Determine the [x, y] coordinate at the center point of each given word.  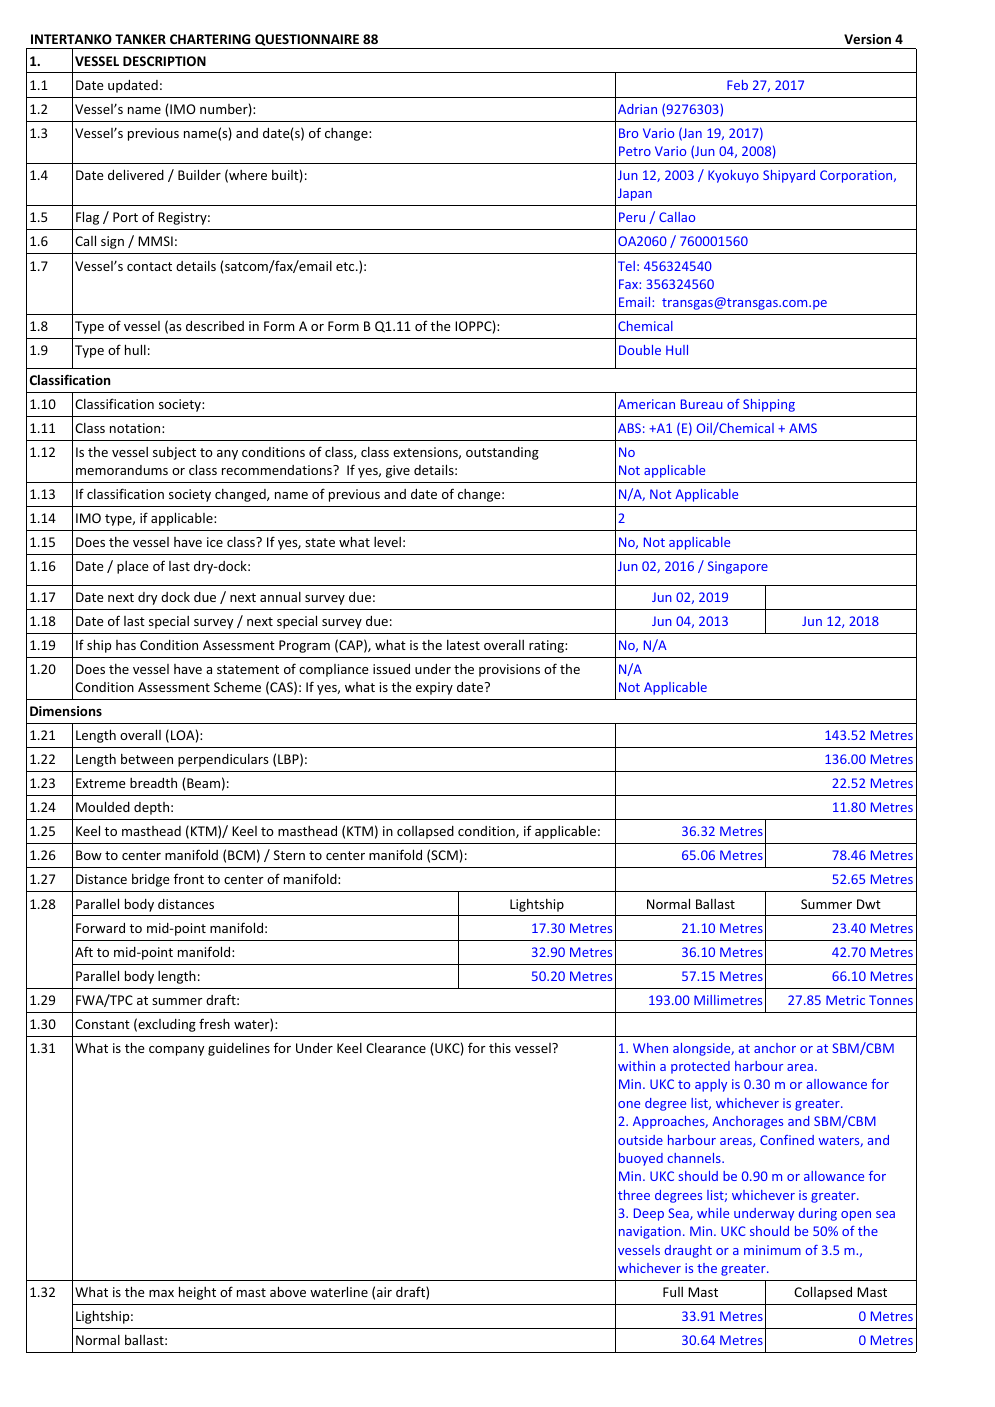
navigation [650, 1232]
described [215, 326]
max [161, 1293]
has [126, 645]
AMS [803, 428]
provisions [509, 670]
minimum [772, 1250]
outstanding [502, 453]
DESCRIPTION [164, 61]
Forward [100, 928]
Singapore [738, 567]
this [500, 1048]
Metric [845, 1000]
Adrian [637, 109]
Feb [737, 85]
